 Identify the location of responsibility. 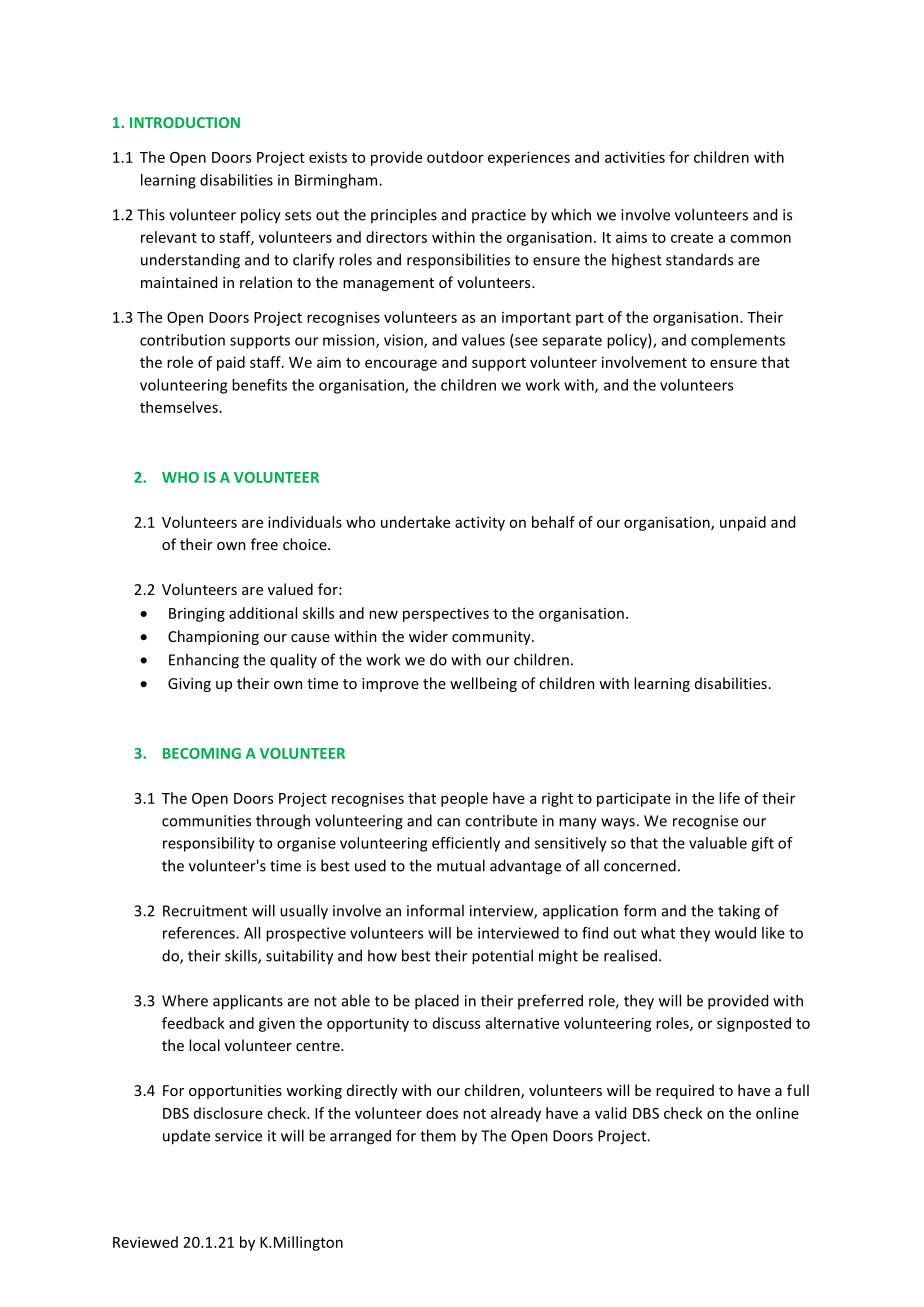
(209, 844).
